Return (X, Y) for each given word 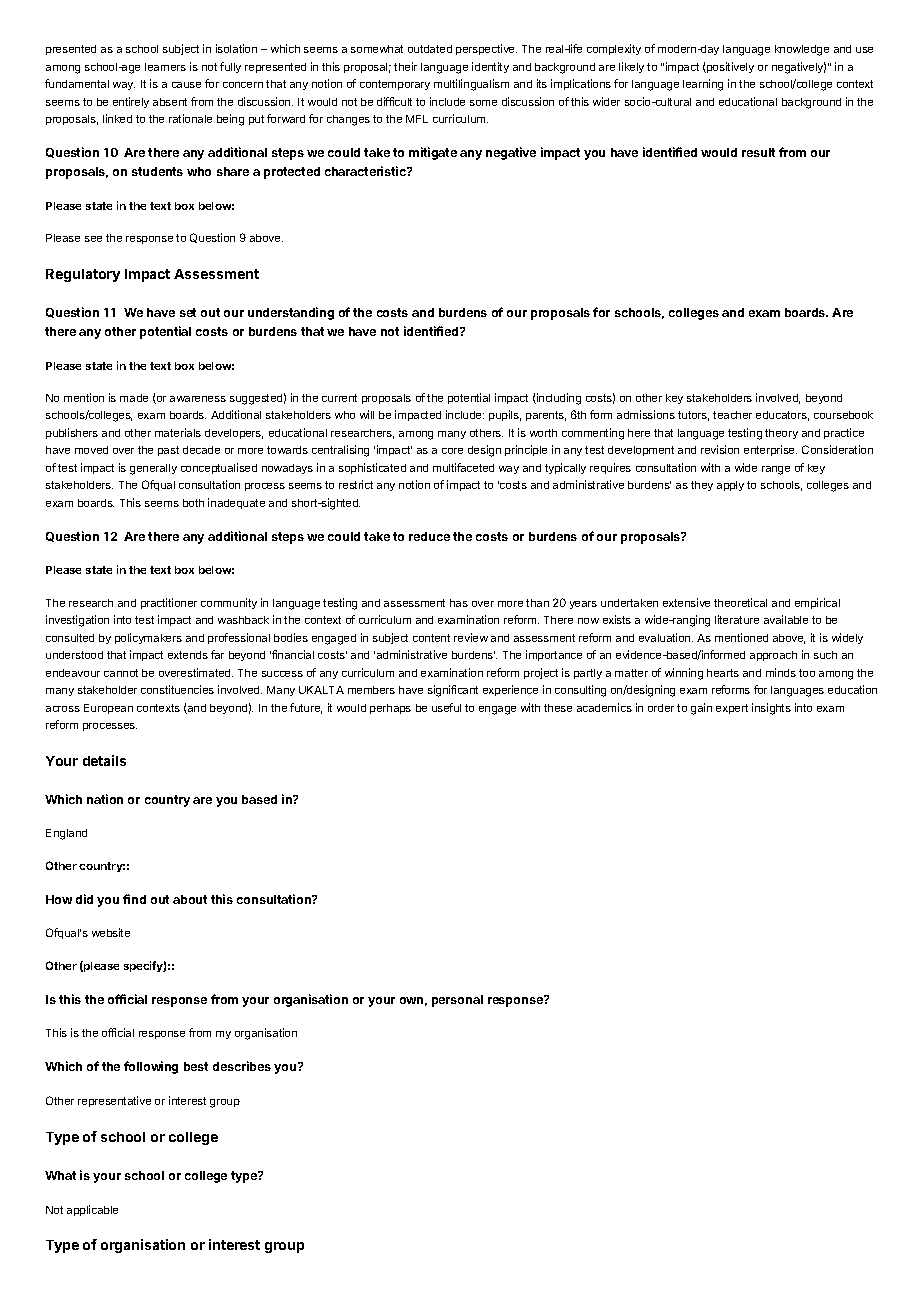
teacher (732, 415)
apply (730, 486)
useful (446, 707)
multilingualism (471, 85)
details (104, 760)
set (188, 312)
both (193, 503)
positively (729, 67)
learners (165, 67)
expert (732, 709)
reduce (429, 536)
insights (771, 709)
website (111, 932)
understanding (291, 313)
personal (457, 1001)
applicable (92, 1210)
